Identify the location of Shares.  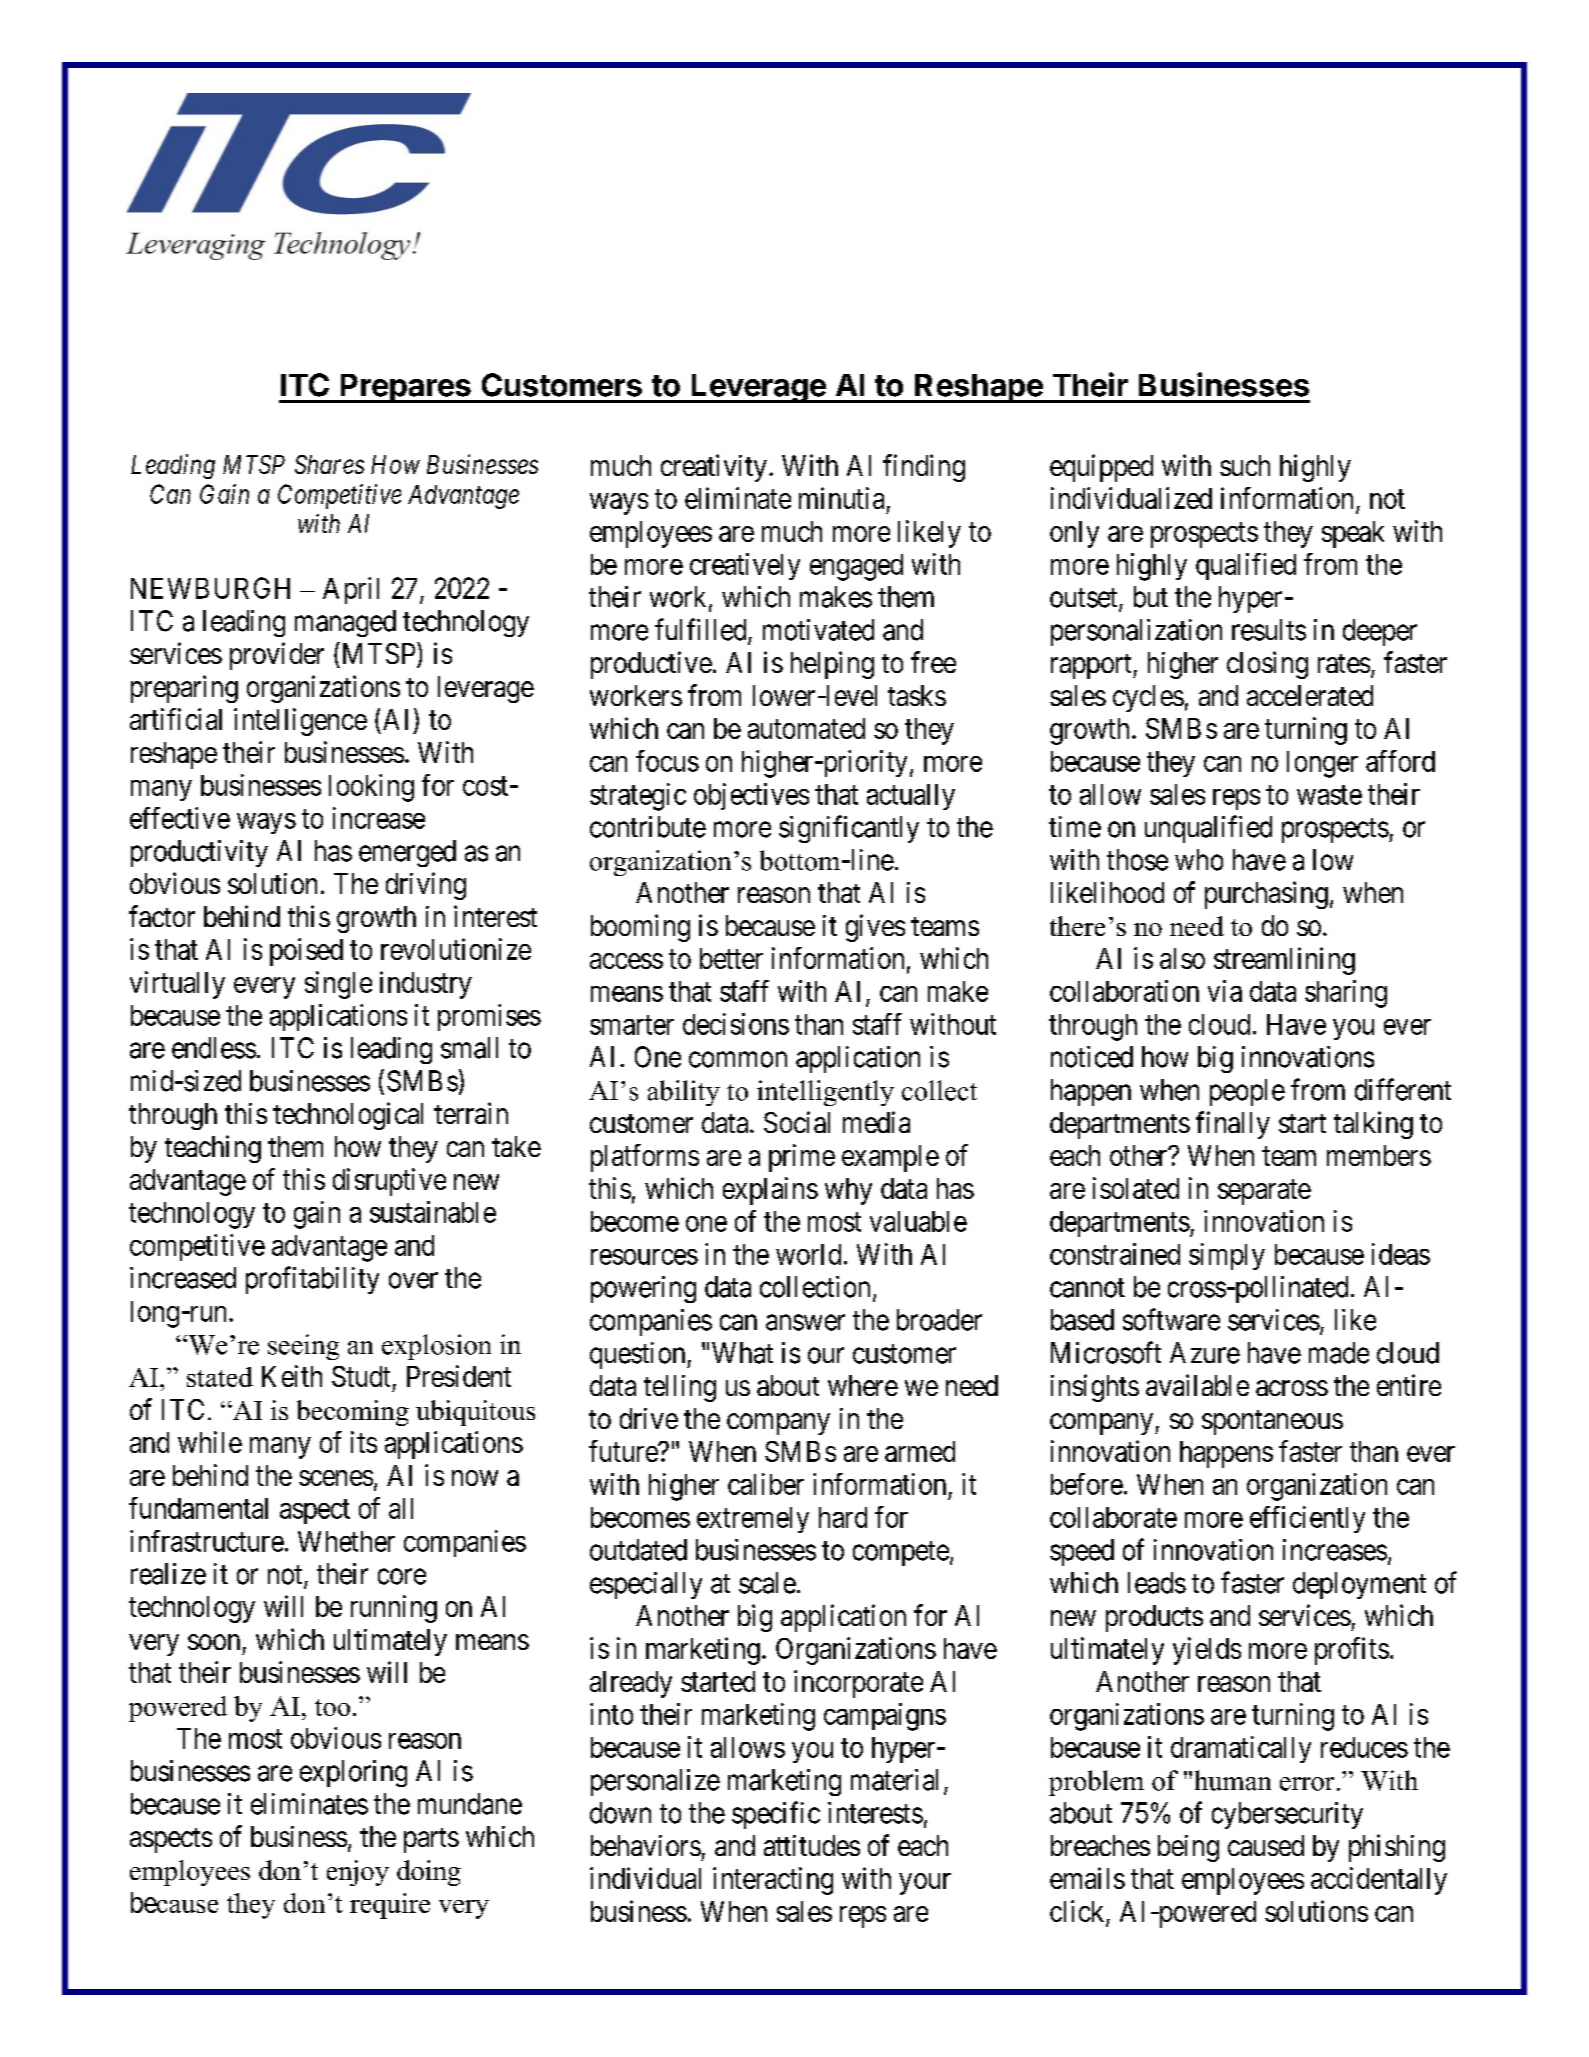
(329, 464).
